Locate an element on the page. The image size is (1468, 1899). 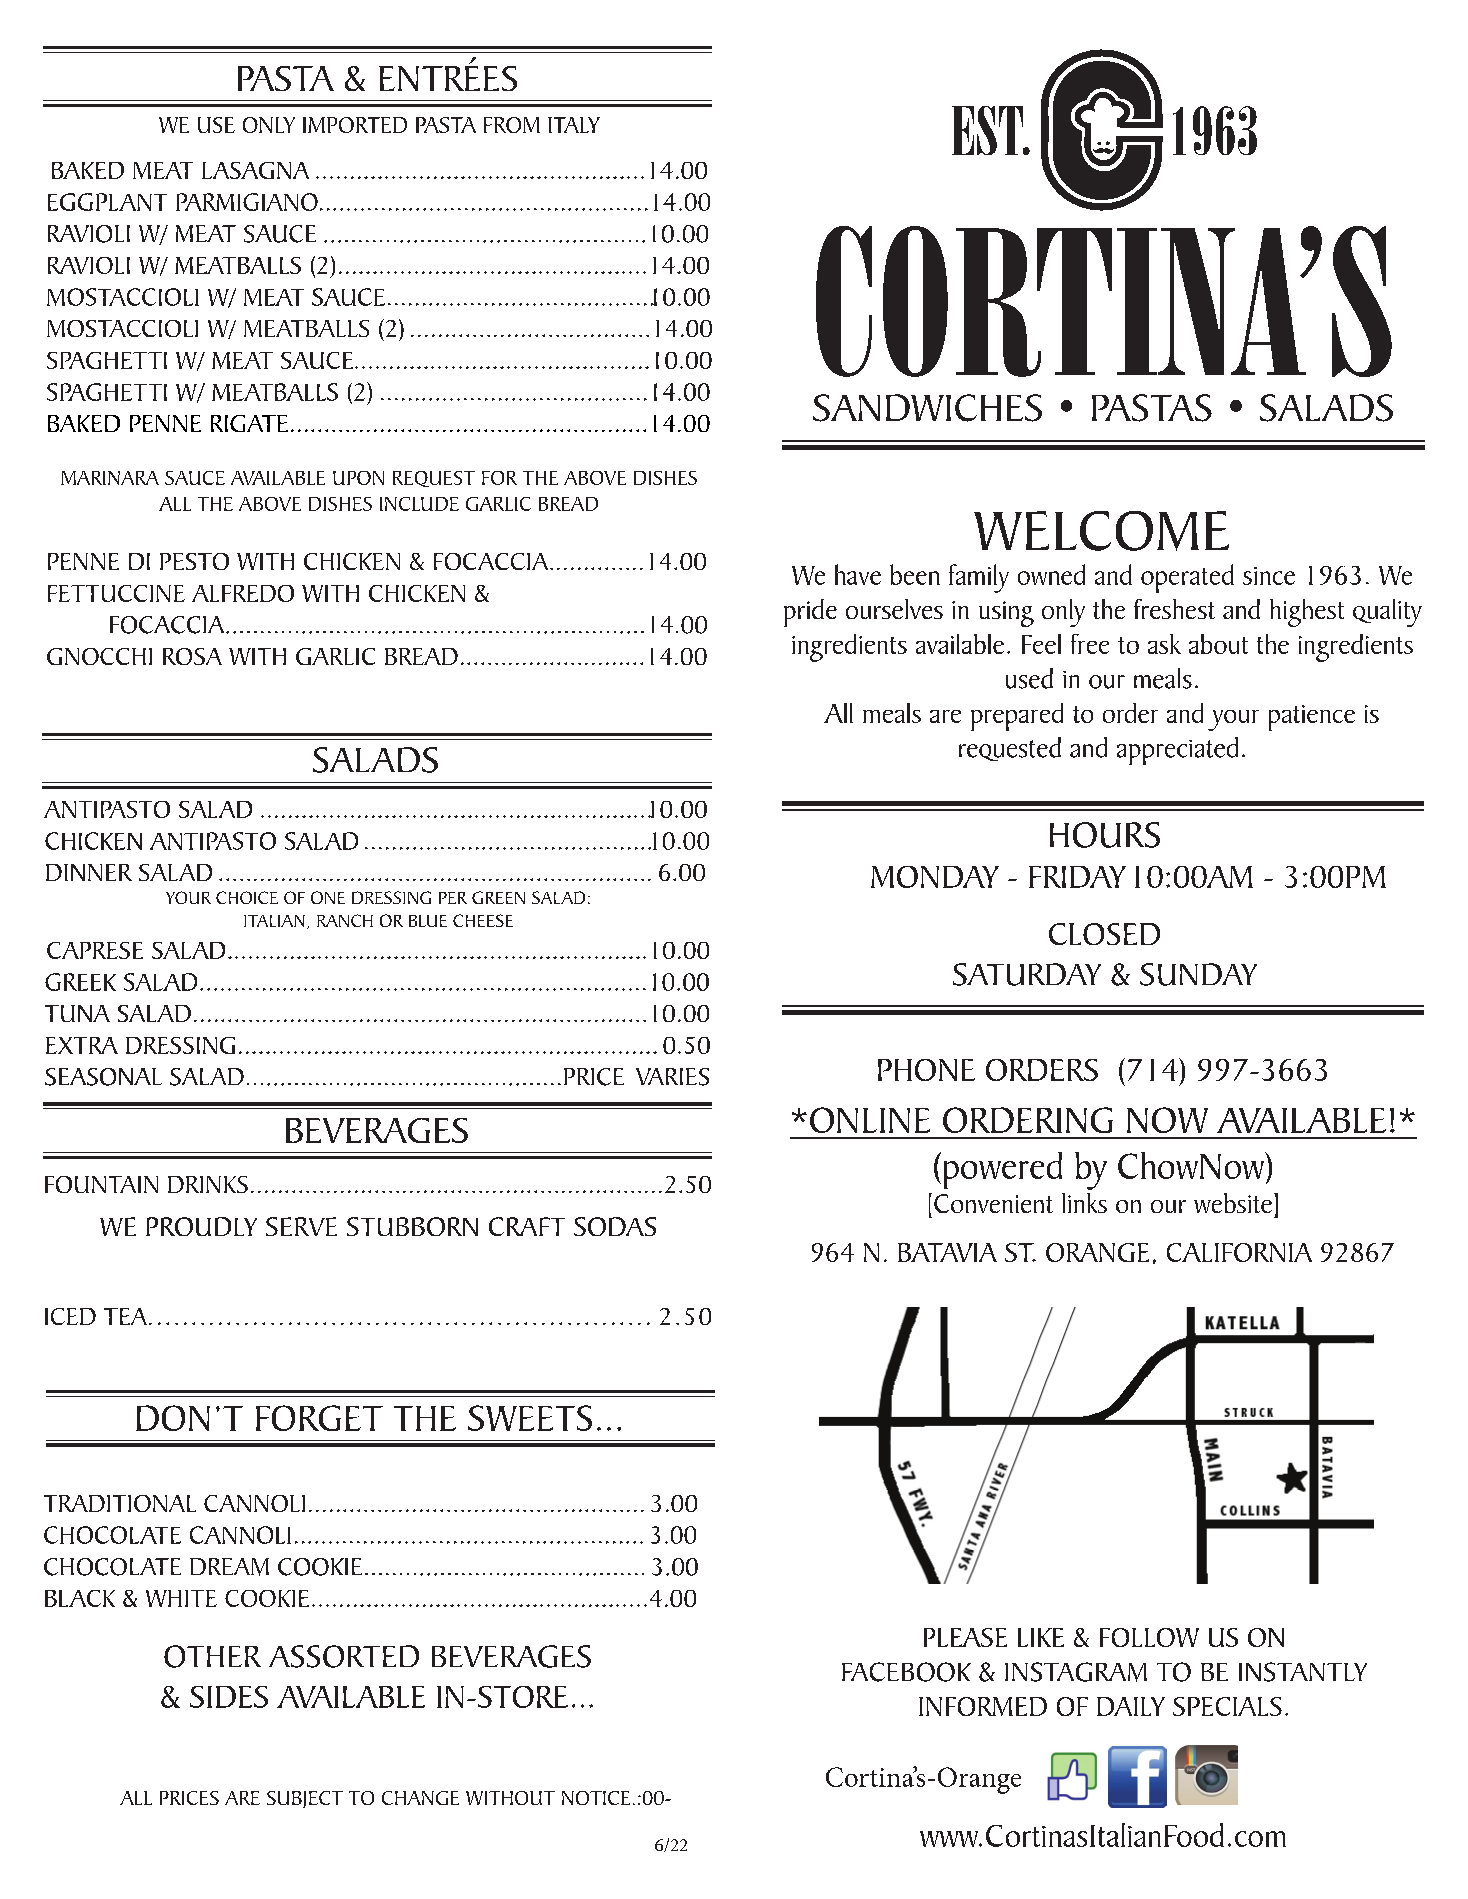
SANDWICHES is located at coordinates (927, 408).
